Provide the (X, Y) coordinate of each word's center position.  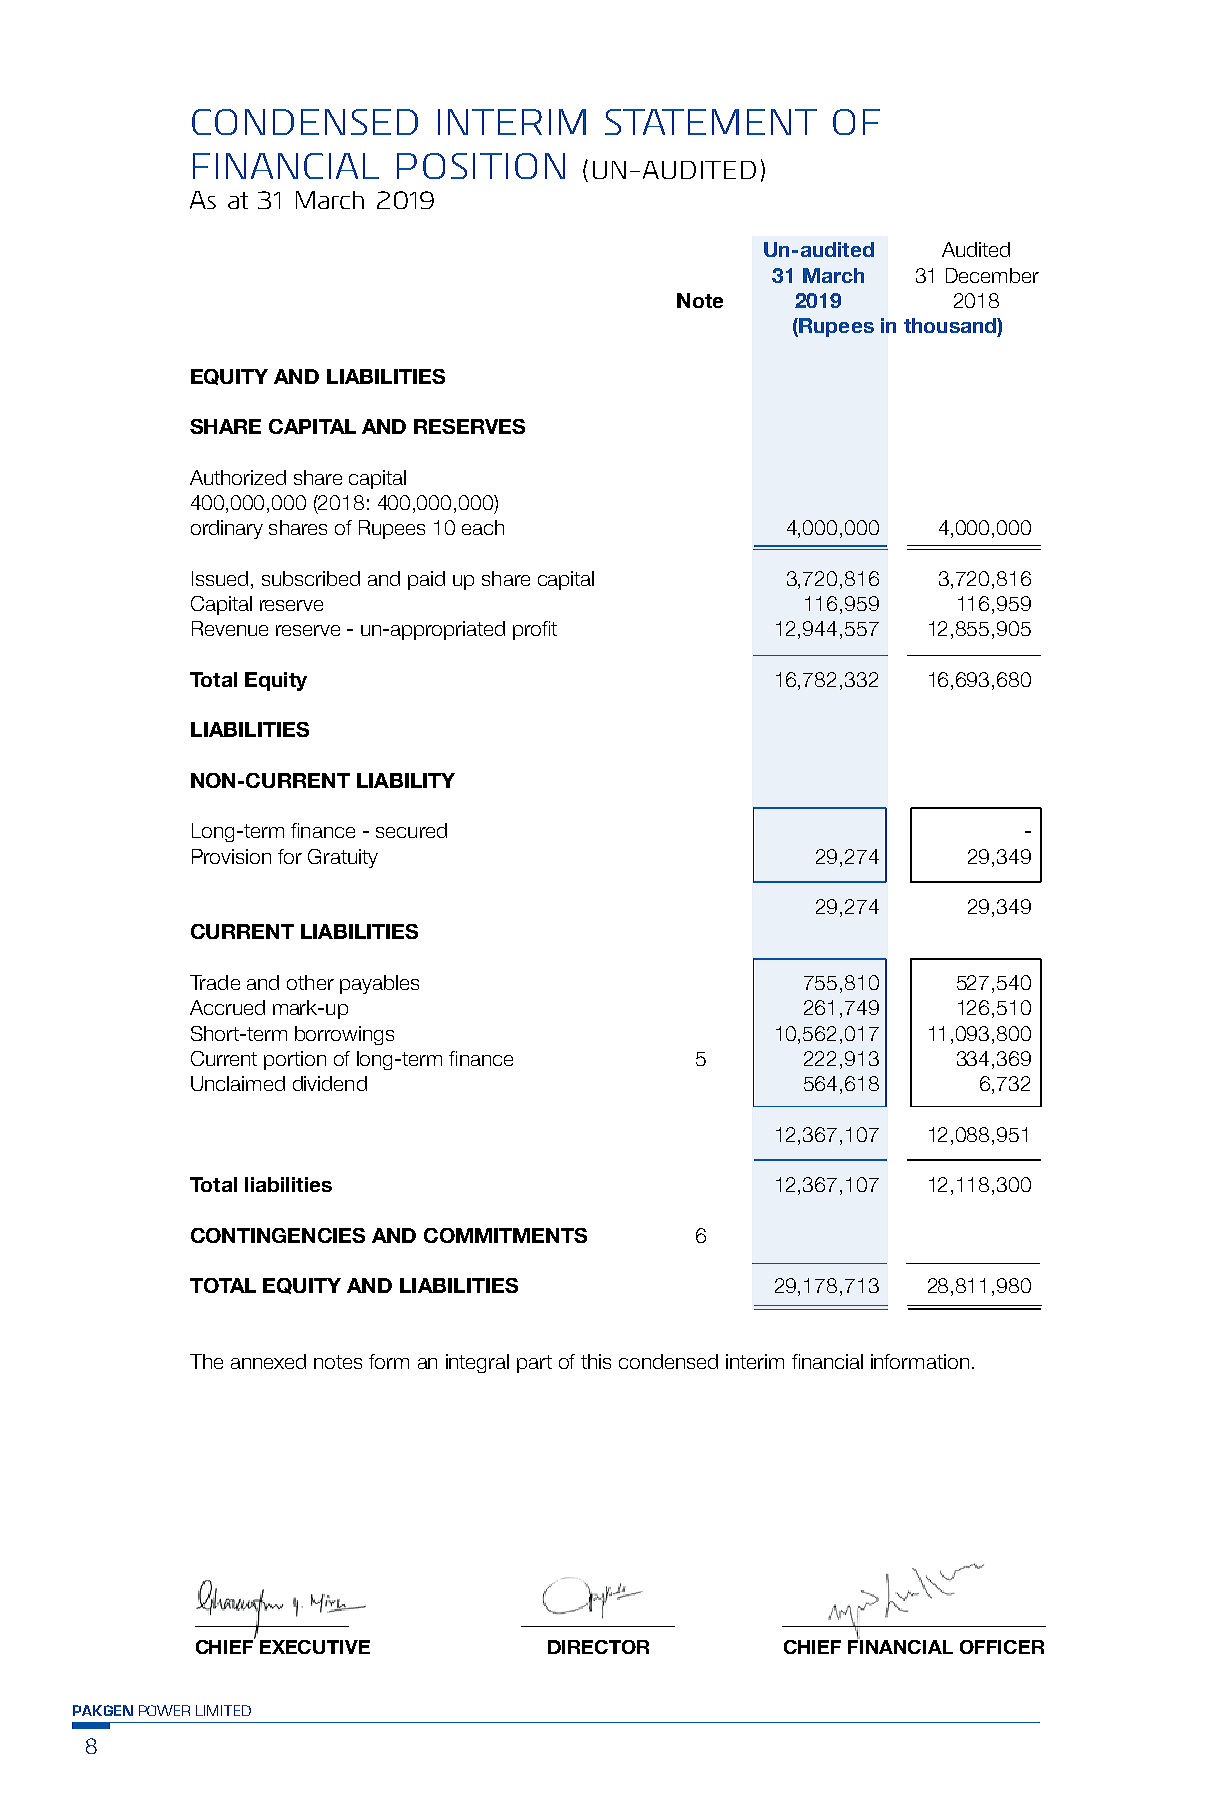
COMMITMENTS (505, 1235)
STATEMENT (711, 122)
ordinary (227, 529)
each (483, 527)
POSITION (481, 166)
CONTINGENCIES (278, 1235)
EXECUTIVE (315, 1647)
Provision (231, 856)
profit (535, 630)
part (534, 1364)
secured (411, 830)
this (596, 1361)
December (992, 275)
